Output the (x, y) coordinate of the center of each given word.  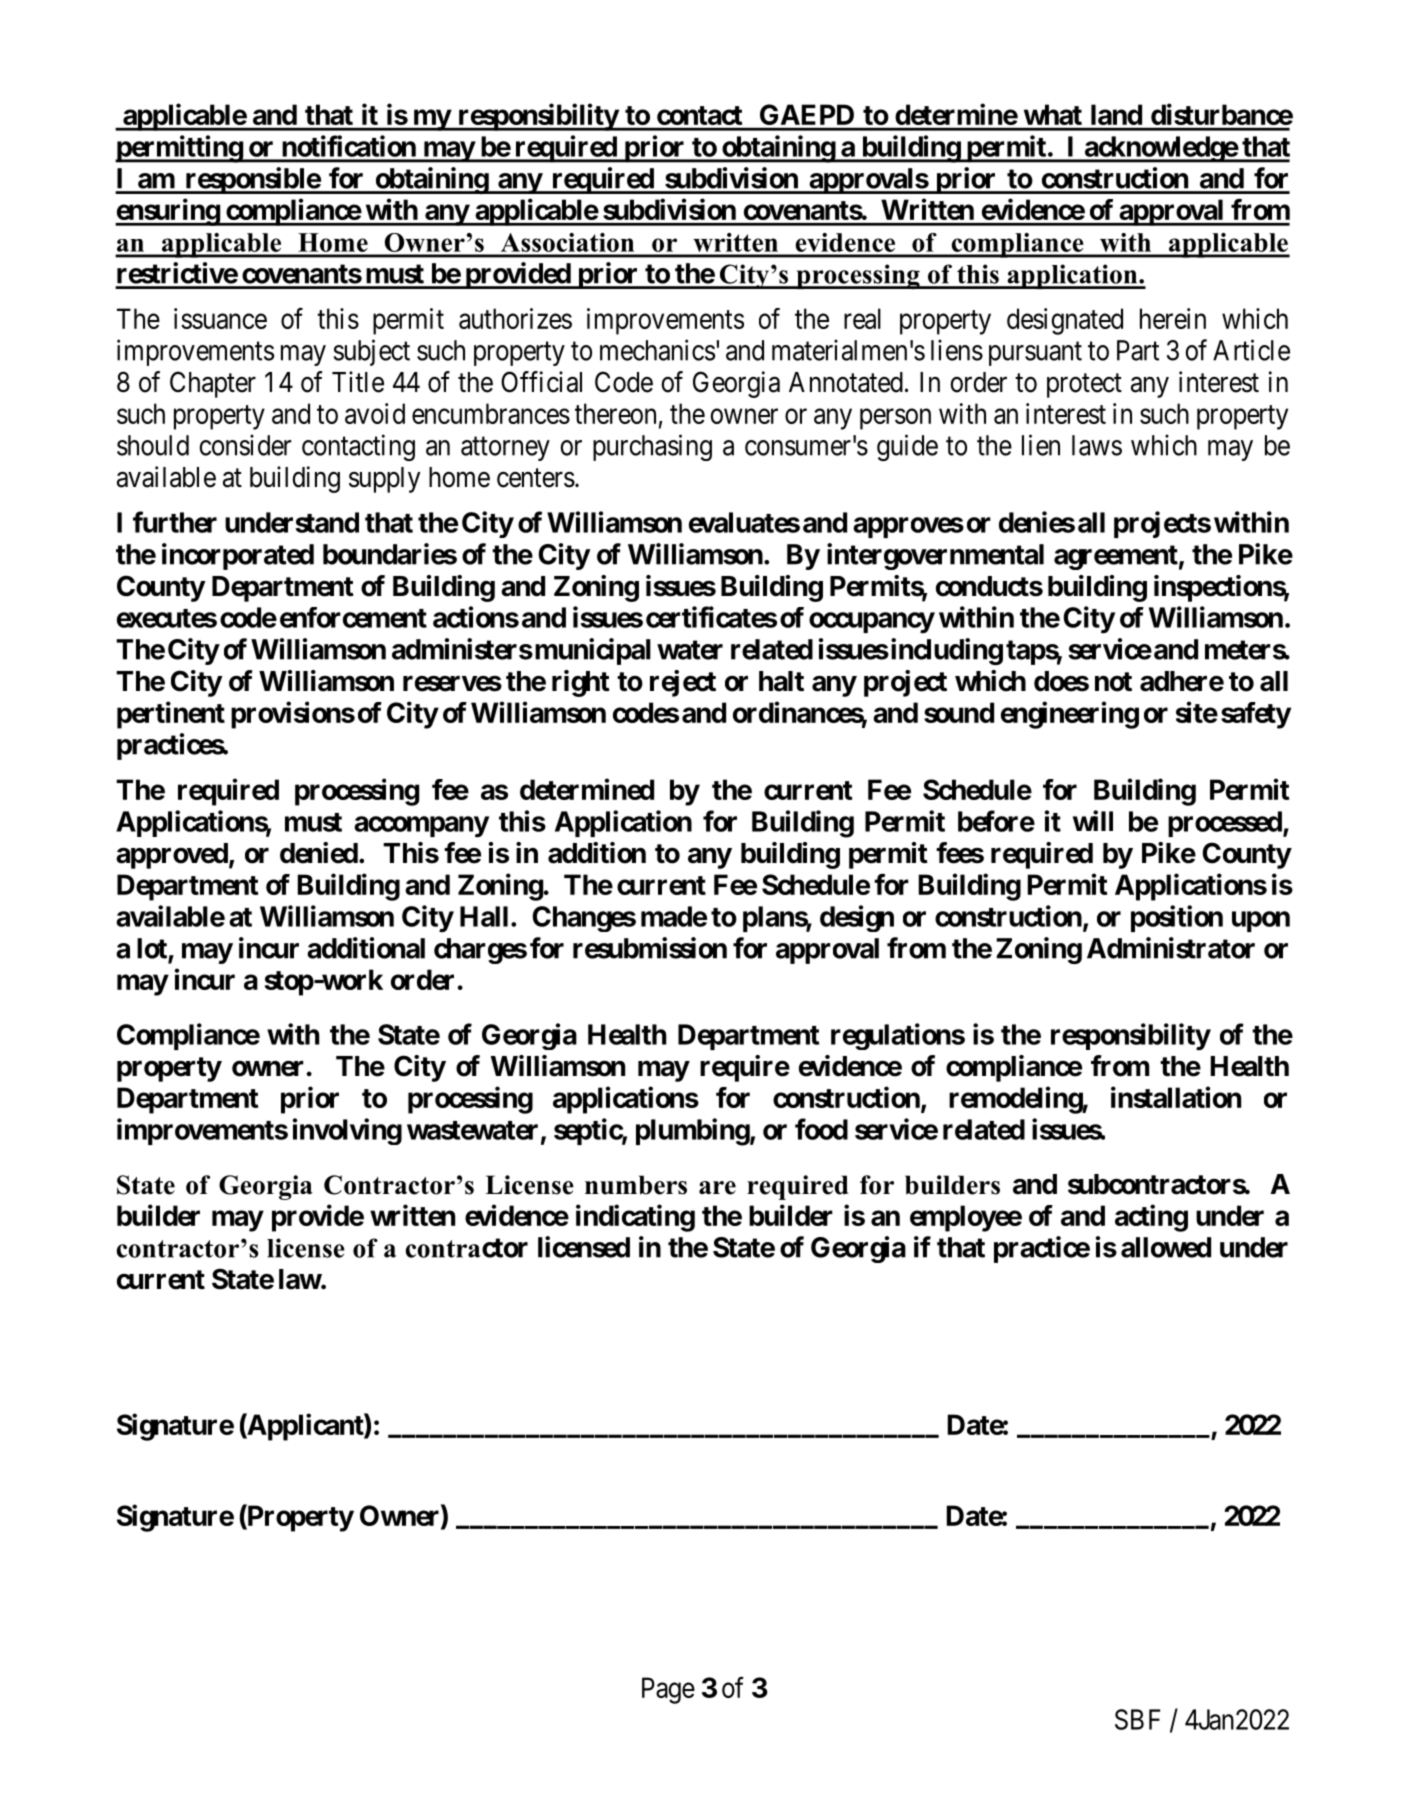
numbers (636, 1185)
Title (358, 382)
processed (1226, 824)
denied (319, 853)
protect (1084, 386)
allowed (1166, 1247)
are (717, 1188)
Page (668, 1690)
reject (683, 683)
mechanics (657, 350)
